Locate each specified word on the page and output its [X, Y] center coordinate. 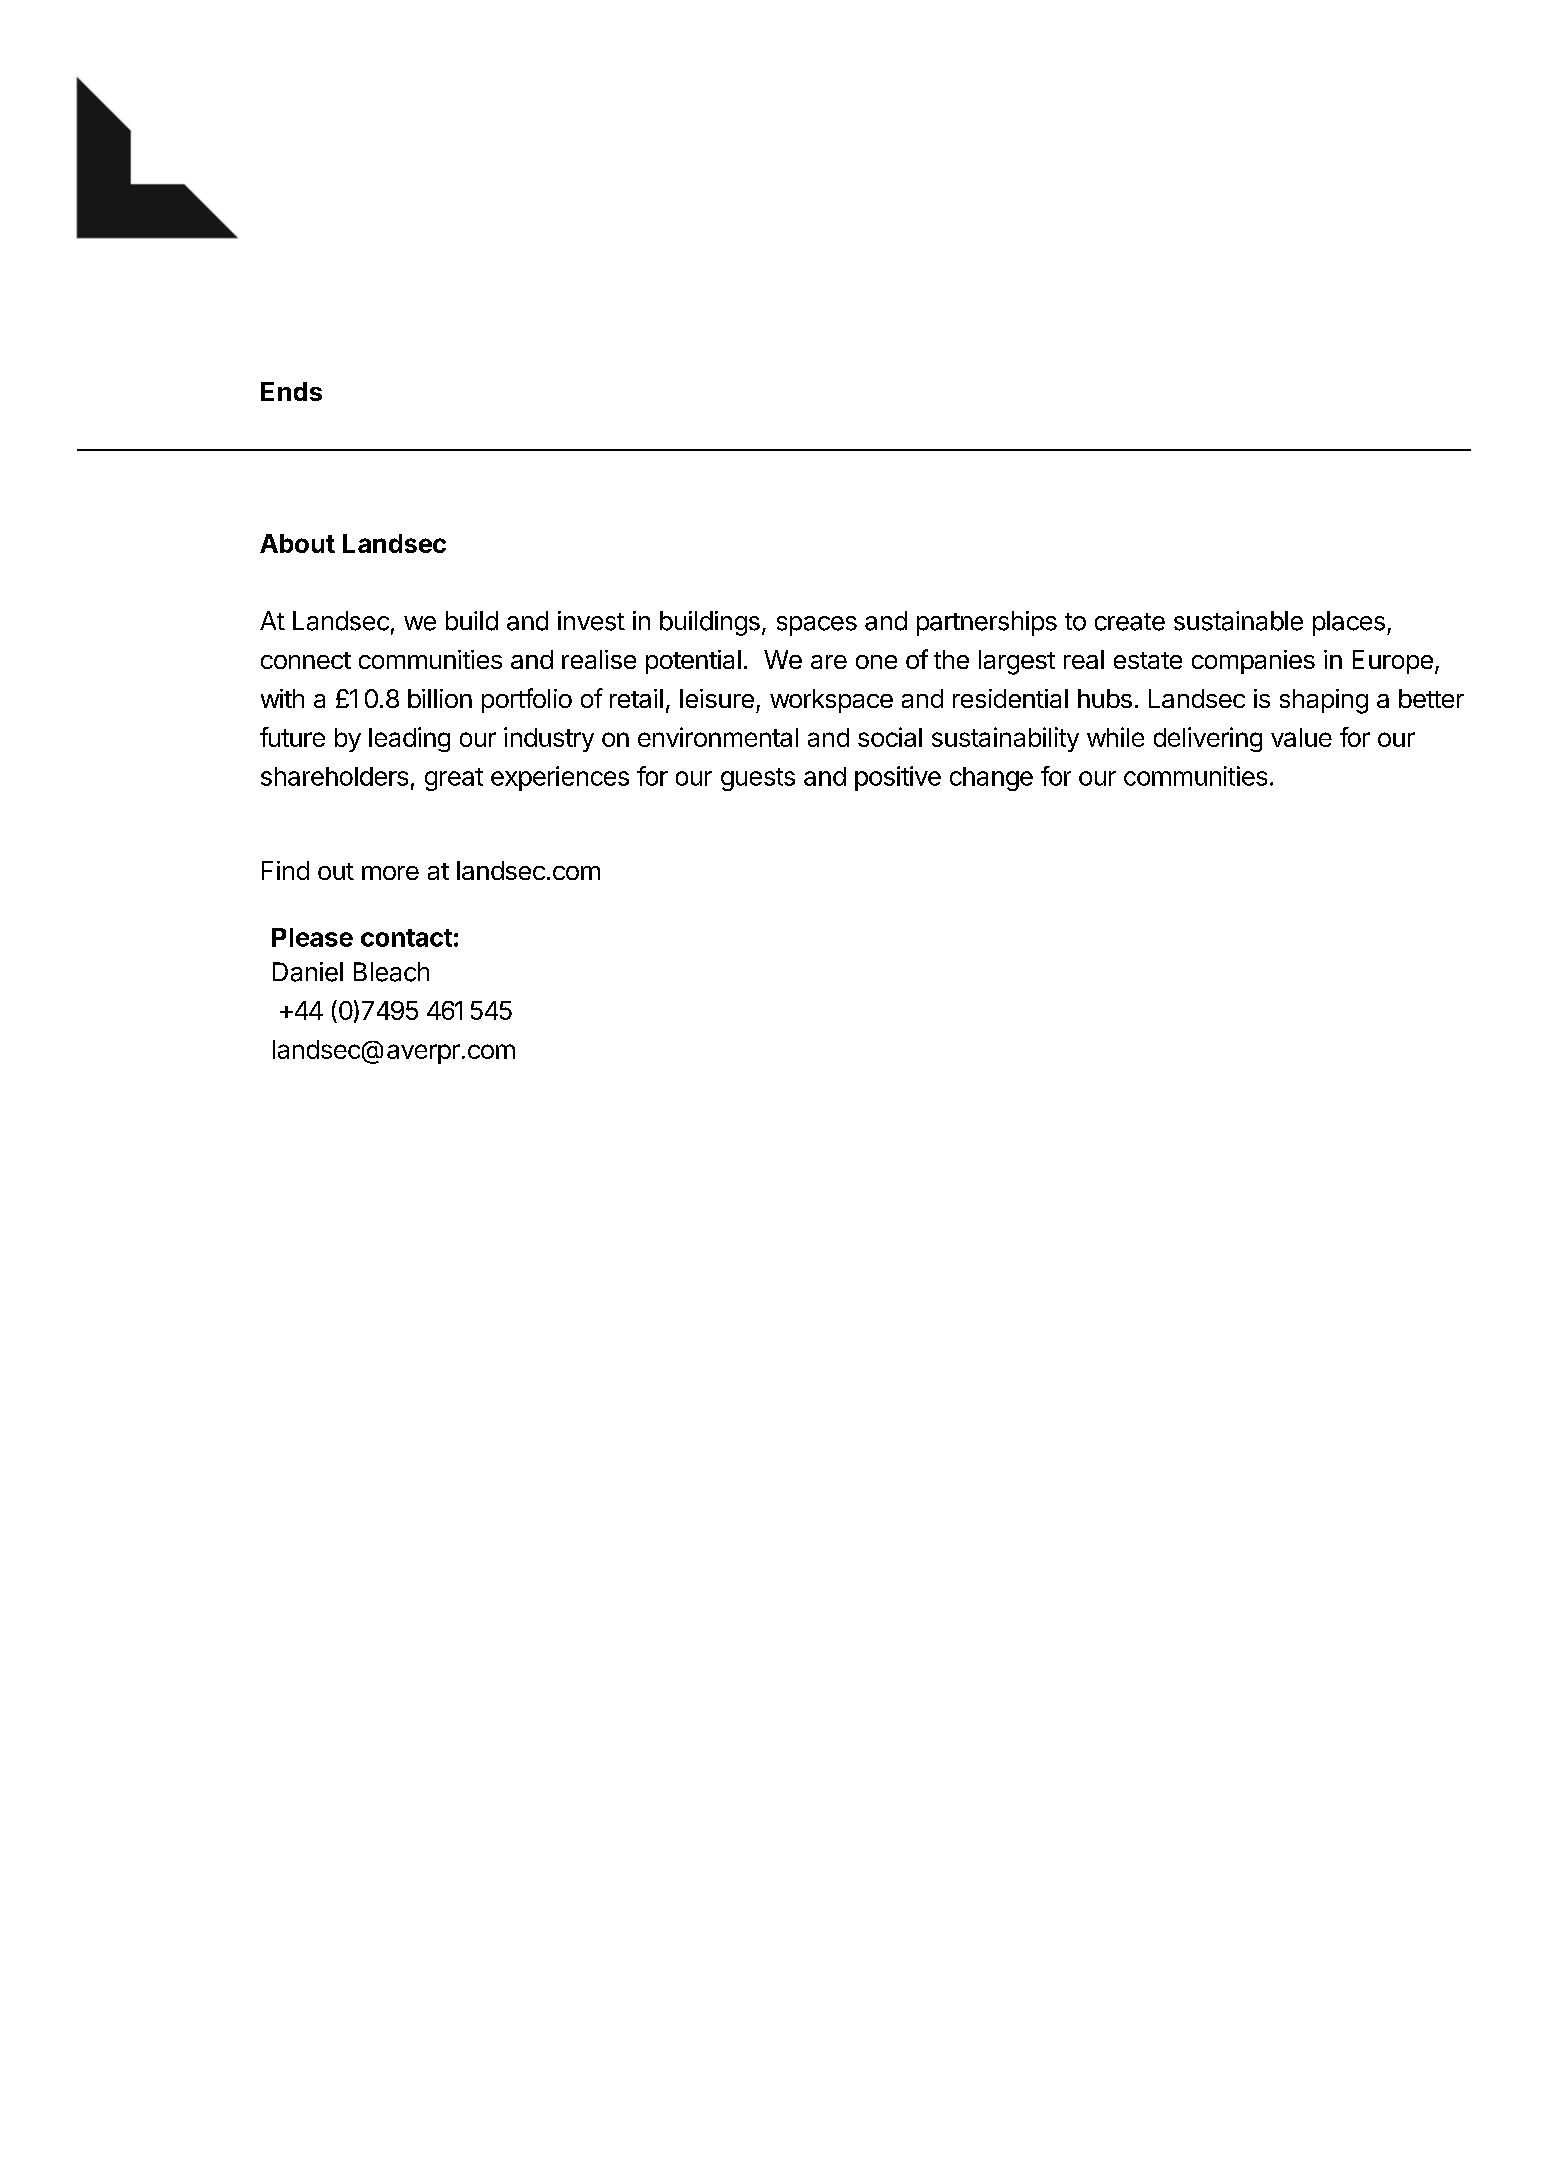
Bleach [391, 972]
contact [406, 938]
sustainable [1238, 621]
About [297, 543]
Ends [291, 391]
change [991, 779]
